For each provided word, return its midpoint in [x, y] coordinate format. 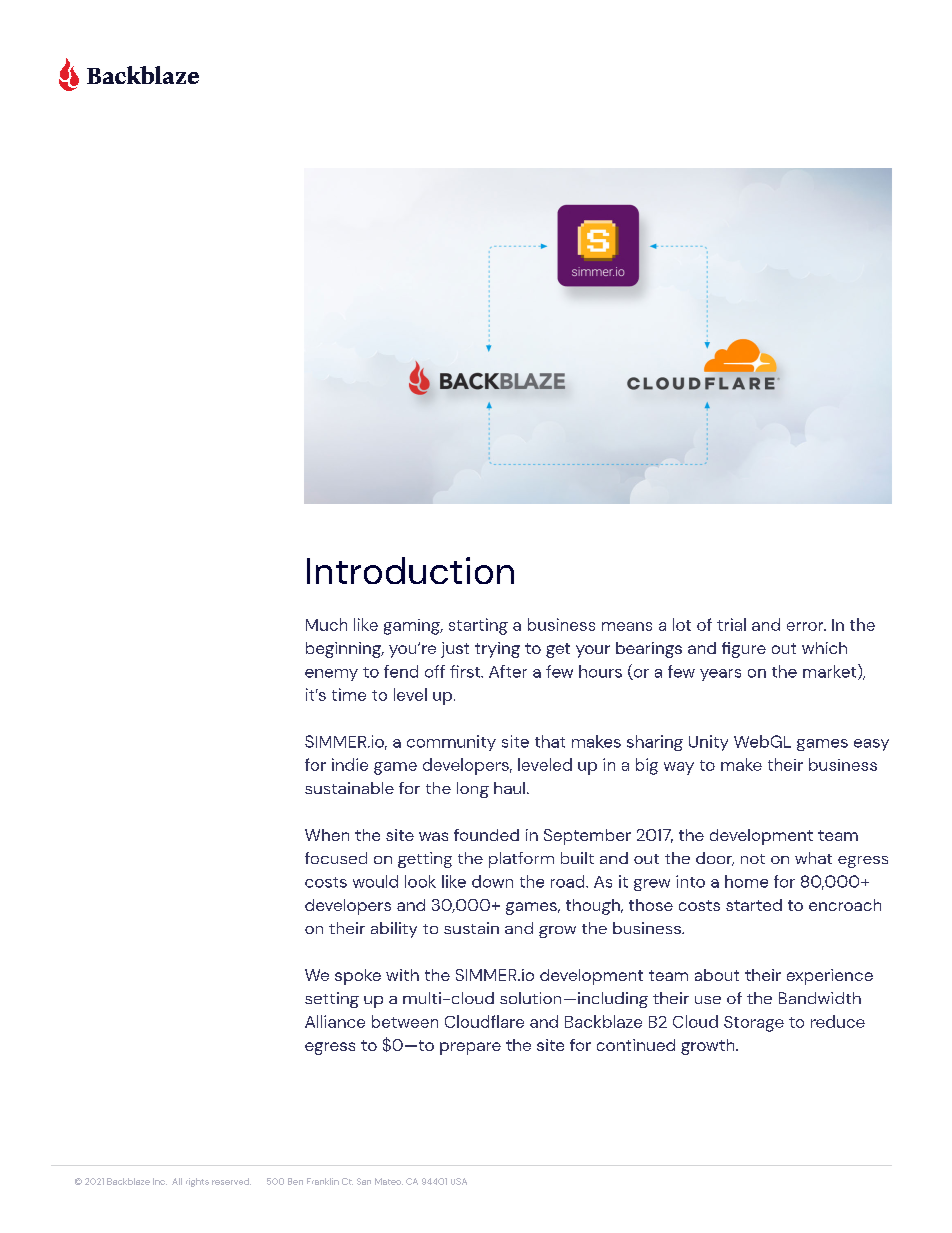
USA [459, 1181]
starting [478, 626]
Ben [295, 1181]
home [746, 881]
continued [636, 1045]
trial [731, 624]
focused [336, 858]
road [569, 881]
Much [326, 624]
